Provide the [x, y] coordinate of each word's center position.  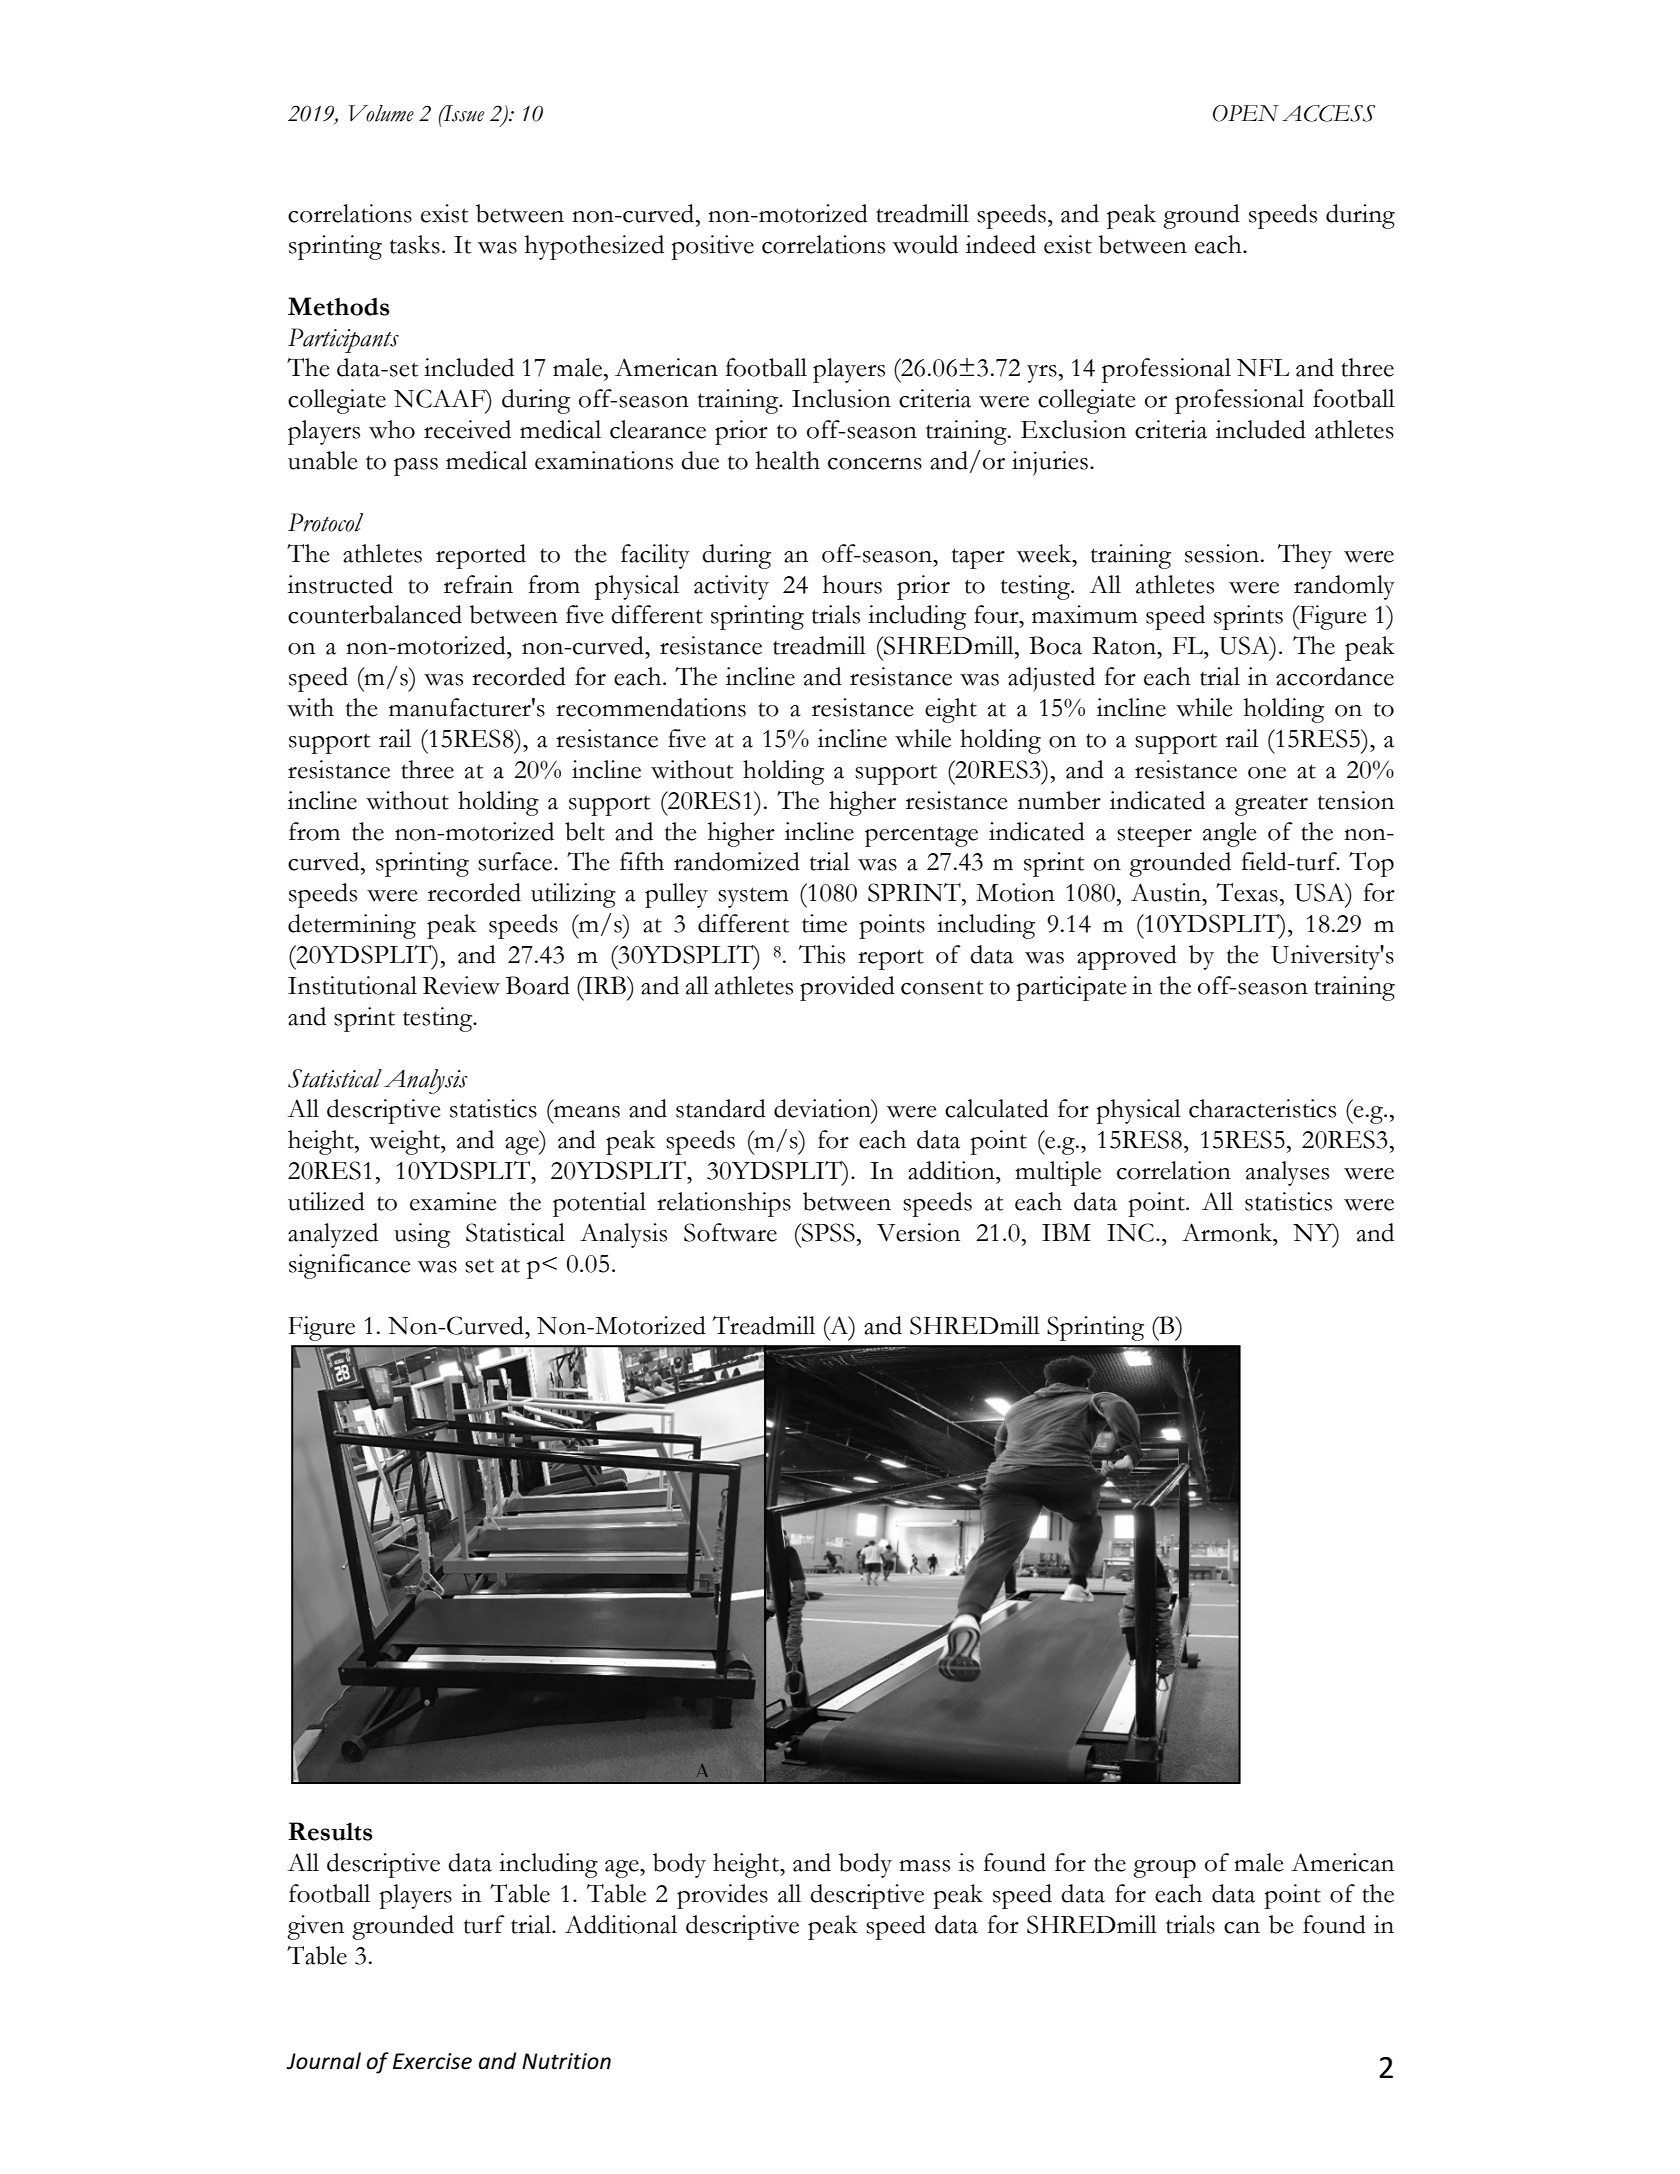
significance [349, 1266]
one [1267, 773]
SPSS [827, 1232]
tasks [415, 244]
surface [516, 861]
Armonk [1228, 1232]
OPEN [1246, 113]
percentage [921, 837]
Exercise [432, 2061]
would [925, 244]
